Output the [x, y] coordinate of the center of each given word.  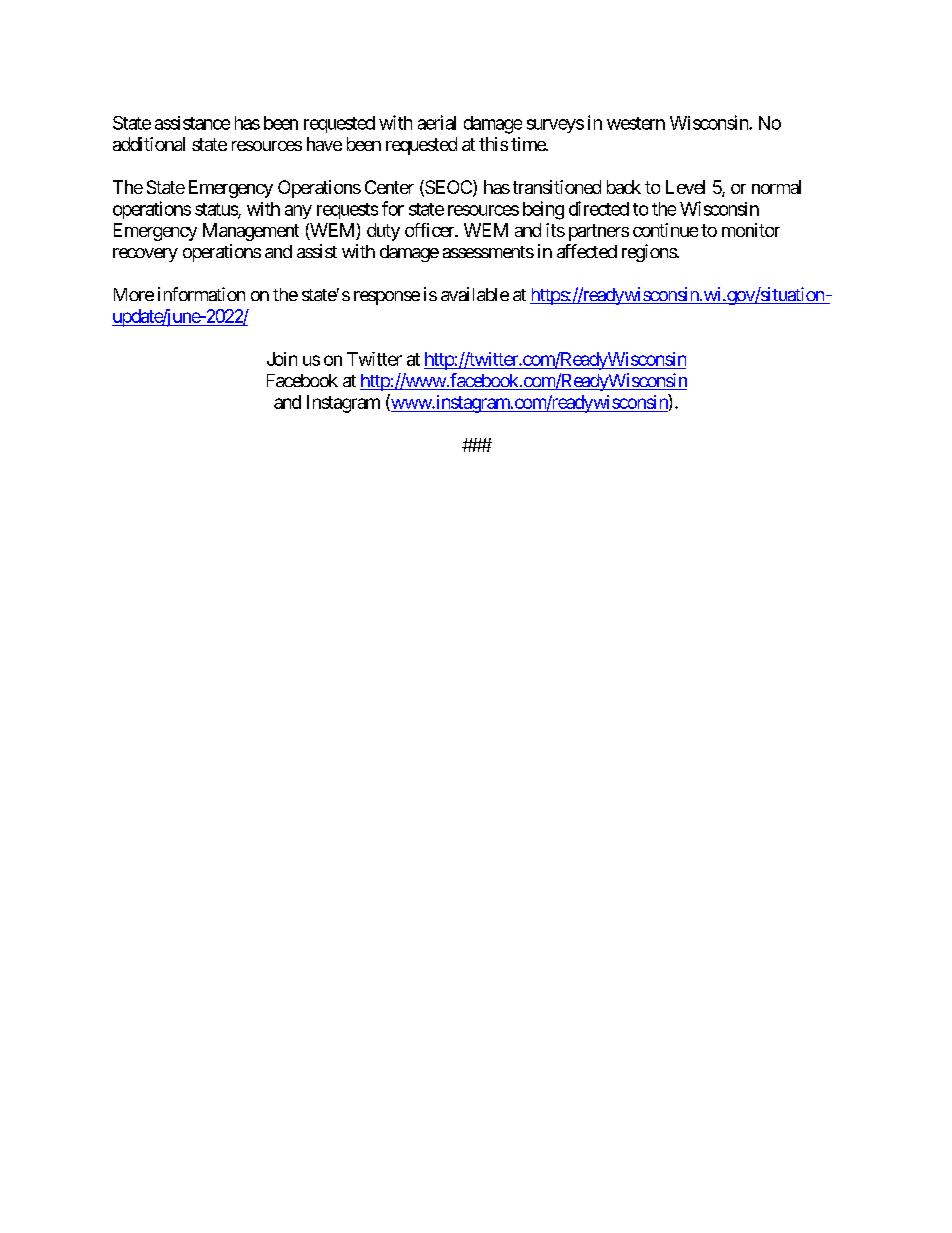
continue [665, 230]
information [201, 294]
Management [251, 232]
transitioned [557, 187]
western [636, 123]
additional [149, 144]
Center [389, 187]
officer [430, 230]
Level [685, 187]
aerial [437, 122]
